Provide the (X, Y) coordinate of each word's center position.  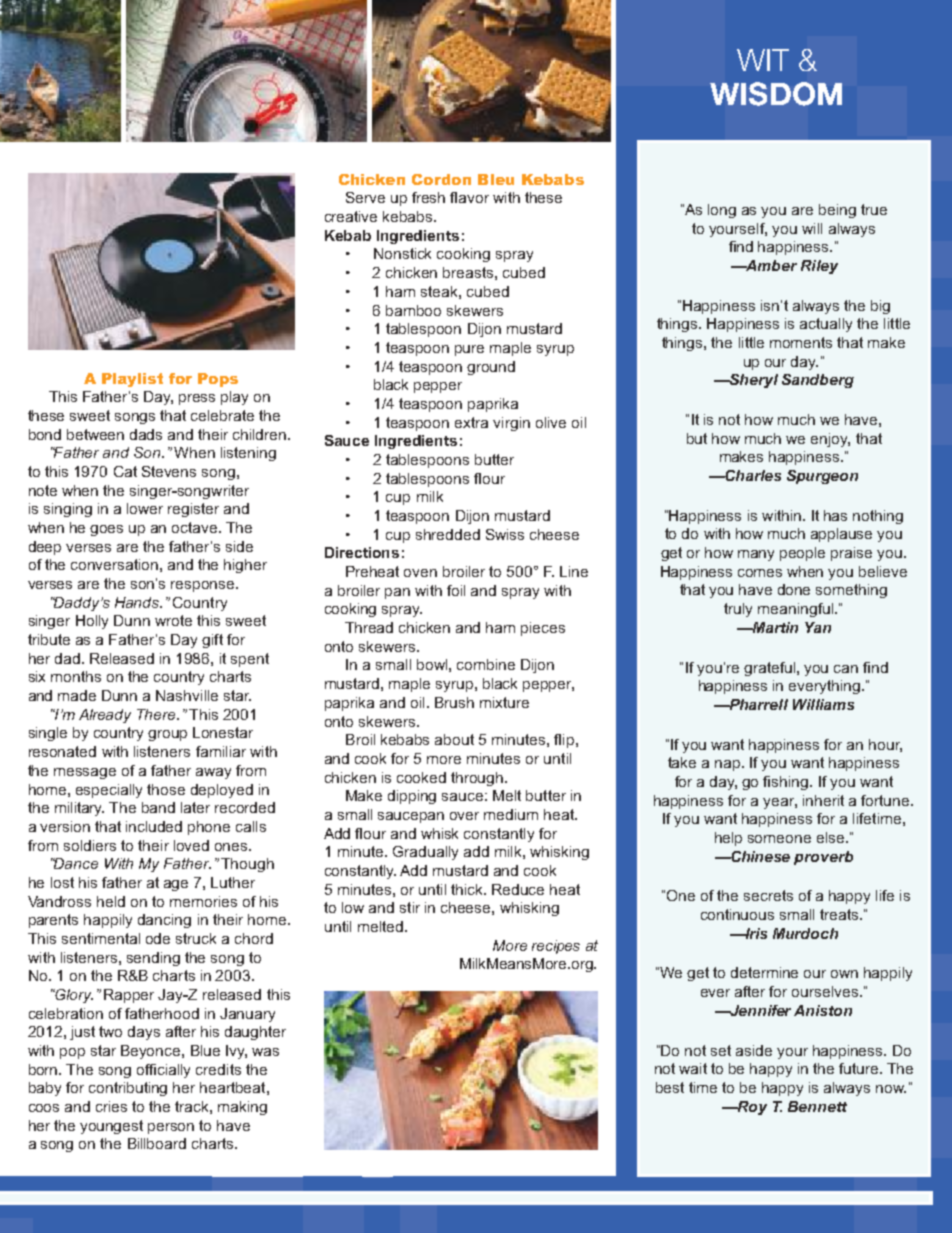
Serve (365, 197)
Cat (125, 471)
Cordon (441, 179)
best (670, 1087)
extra (471, 422)
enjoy (830, 440)
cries (111, 1106)
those (166, 789)
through (478, 779)
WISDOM (776, 94)
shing (791, 783)
